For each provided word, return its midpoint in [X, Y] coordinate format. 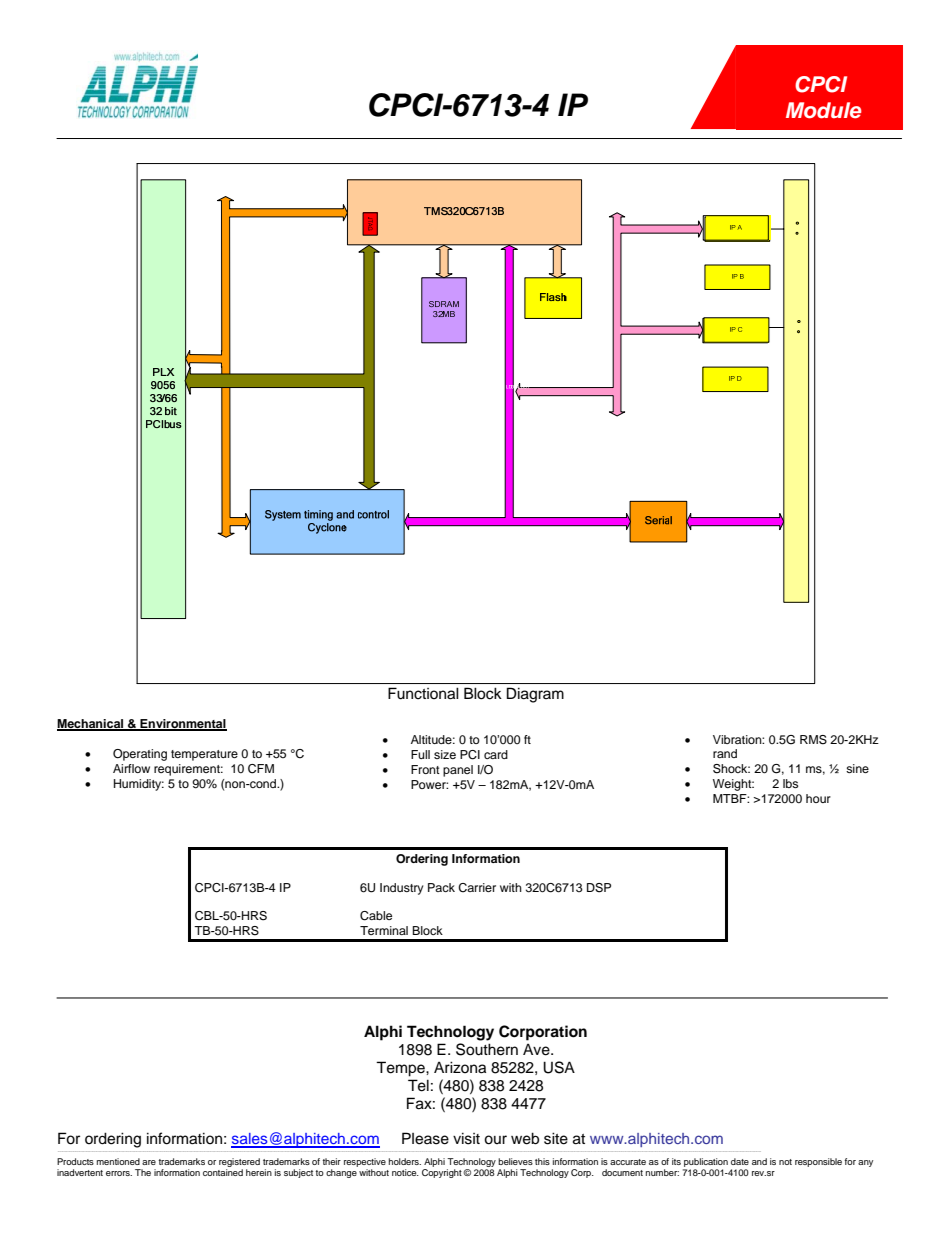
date [740, 1161]
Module [824, 110]
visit [466, 1138]
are [149, 1162]
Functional [423, 693]
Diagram [535, 695]
